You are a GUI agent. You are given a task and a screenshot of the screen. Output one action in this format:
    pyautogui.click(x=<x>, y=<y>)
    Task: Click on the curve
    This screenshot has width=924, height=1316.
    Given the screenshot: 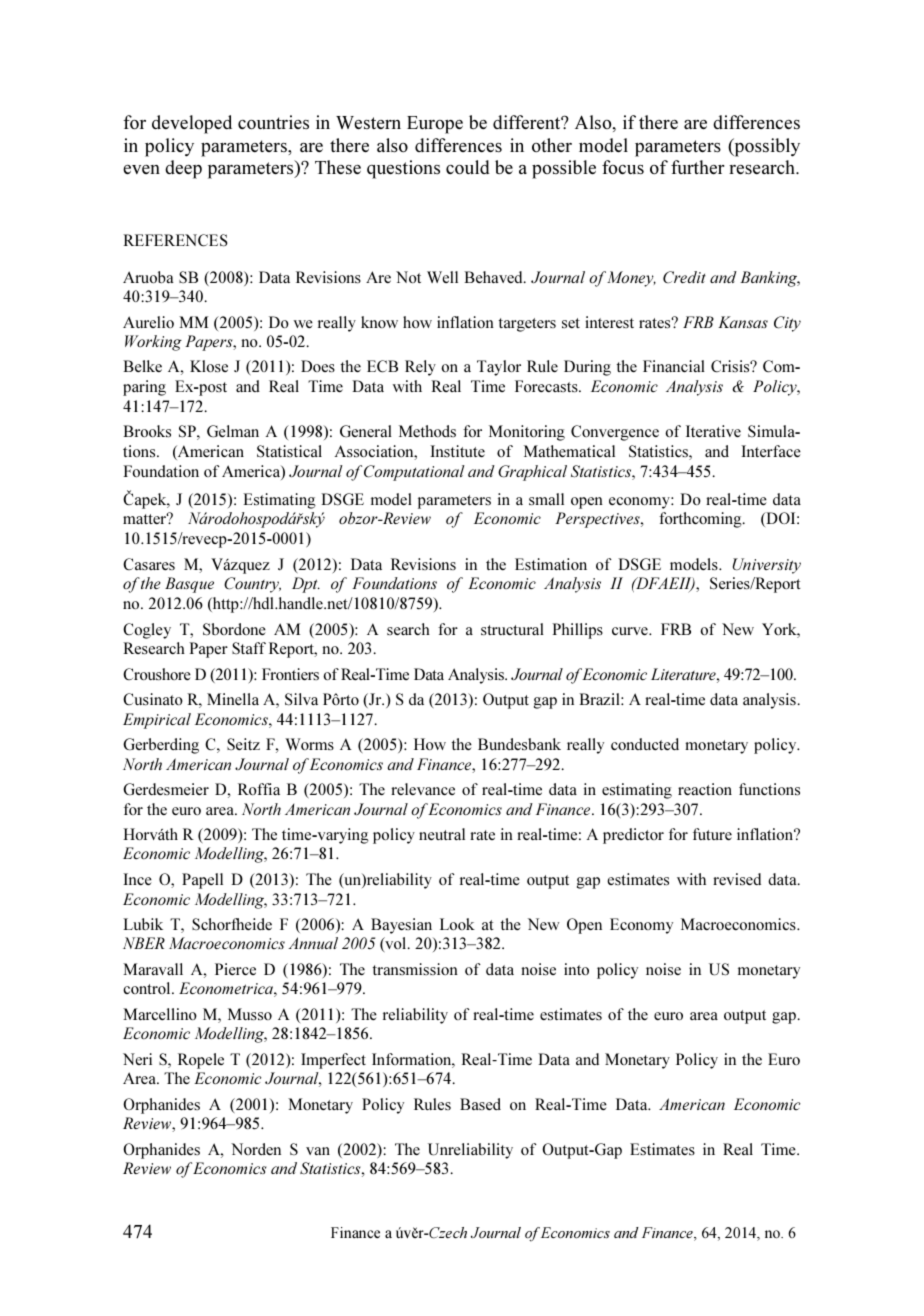 What is the action you would take?
    pyautogui.click(x=631, y=631)
